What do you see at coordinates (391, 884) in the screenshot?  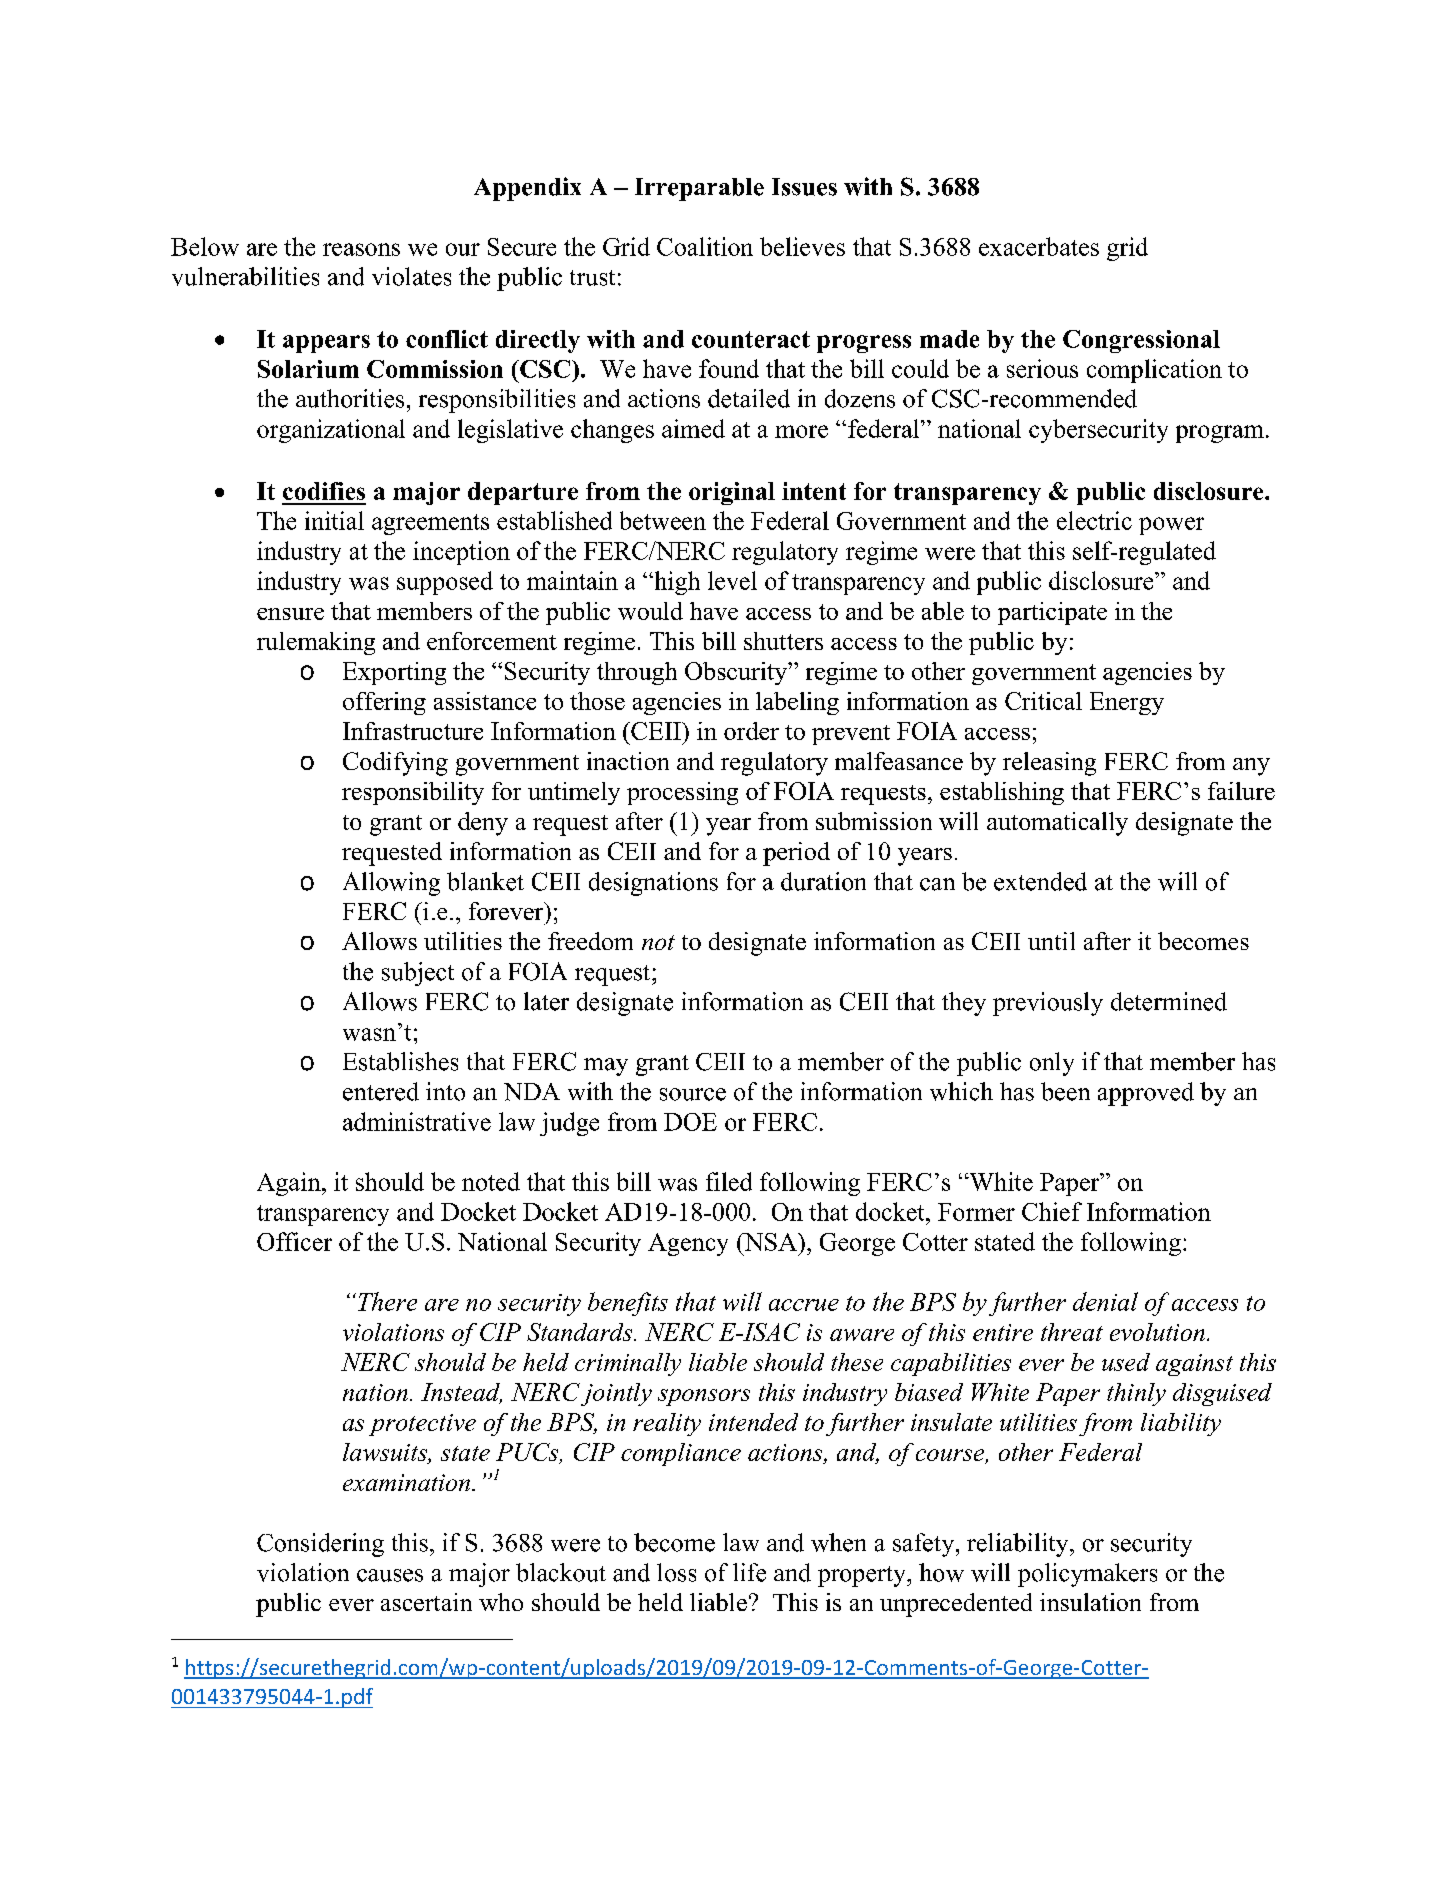 I see `Allowing` at bounding box center [391, 884].
